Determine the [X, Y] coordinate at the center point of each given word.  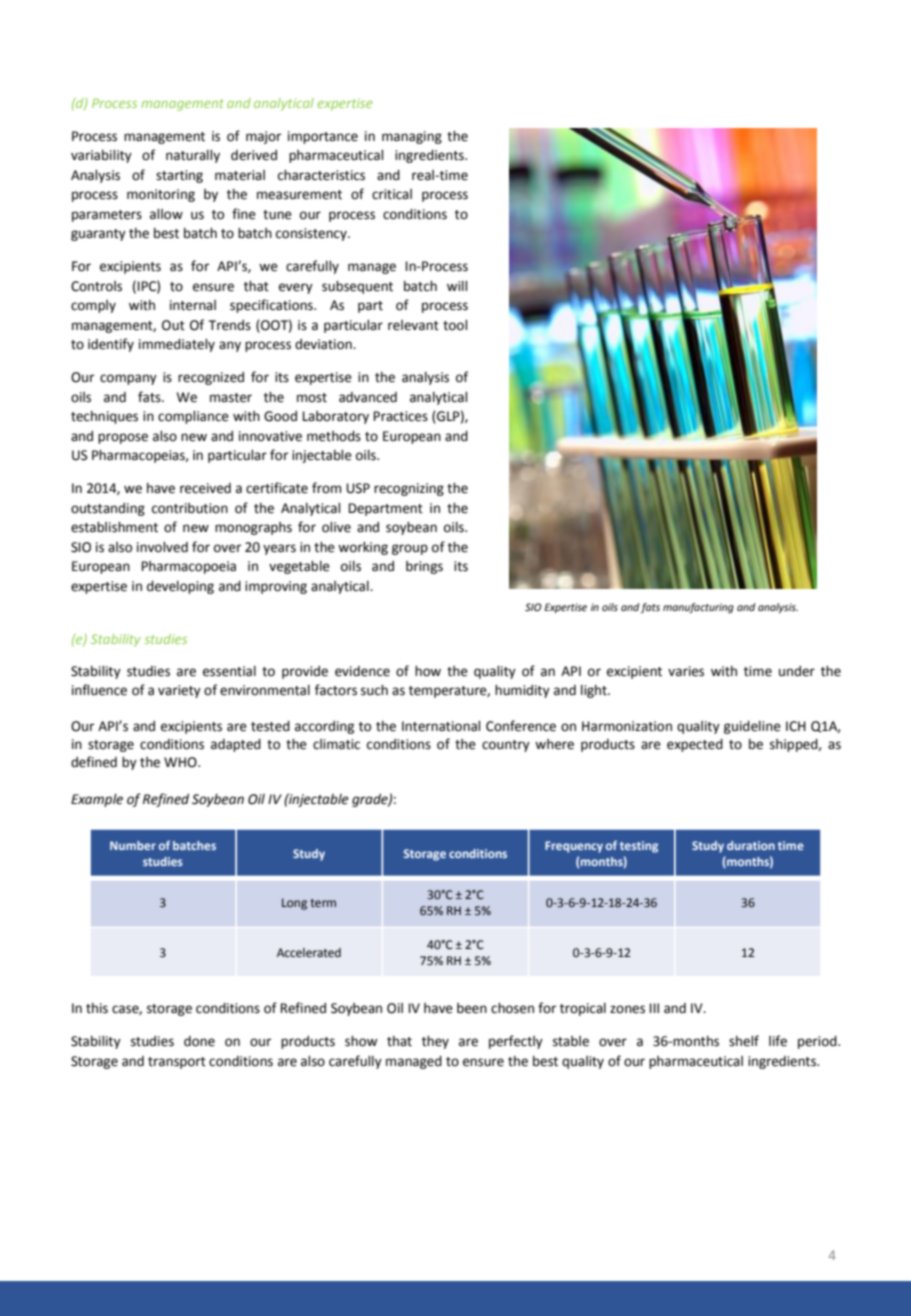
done [199, 1041]
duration [751, 845]
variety [179, 691]
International [441, 726]
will [457, 286]
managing [412, 137]
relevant [413, 325]
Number [133, 845]
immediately [177, 345]
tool [455, 325]
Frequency [574, 847]
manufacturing [698, 608]
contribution [190, 508]
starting [179, 176]
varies [686, 671]
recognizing [409, 489]
